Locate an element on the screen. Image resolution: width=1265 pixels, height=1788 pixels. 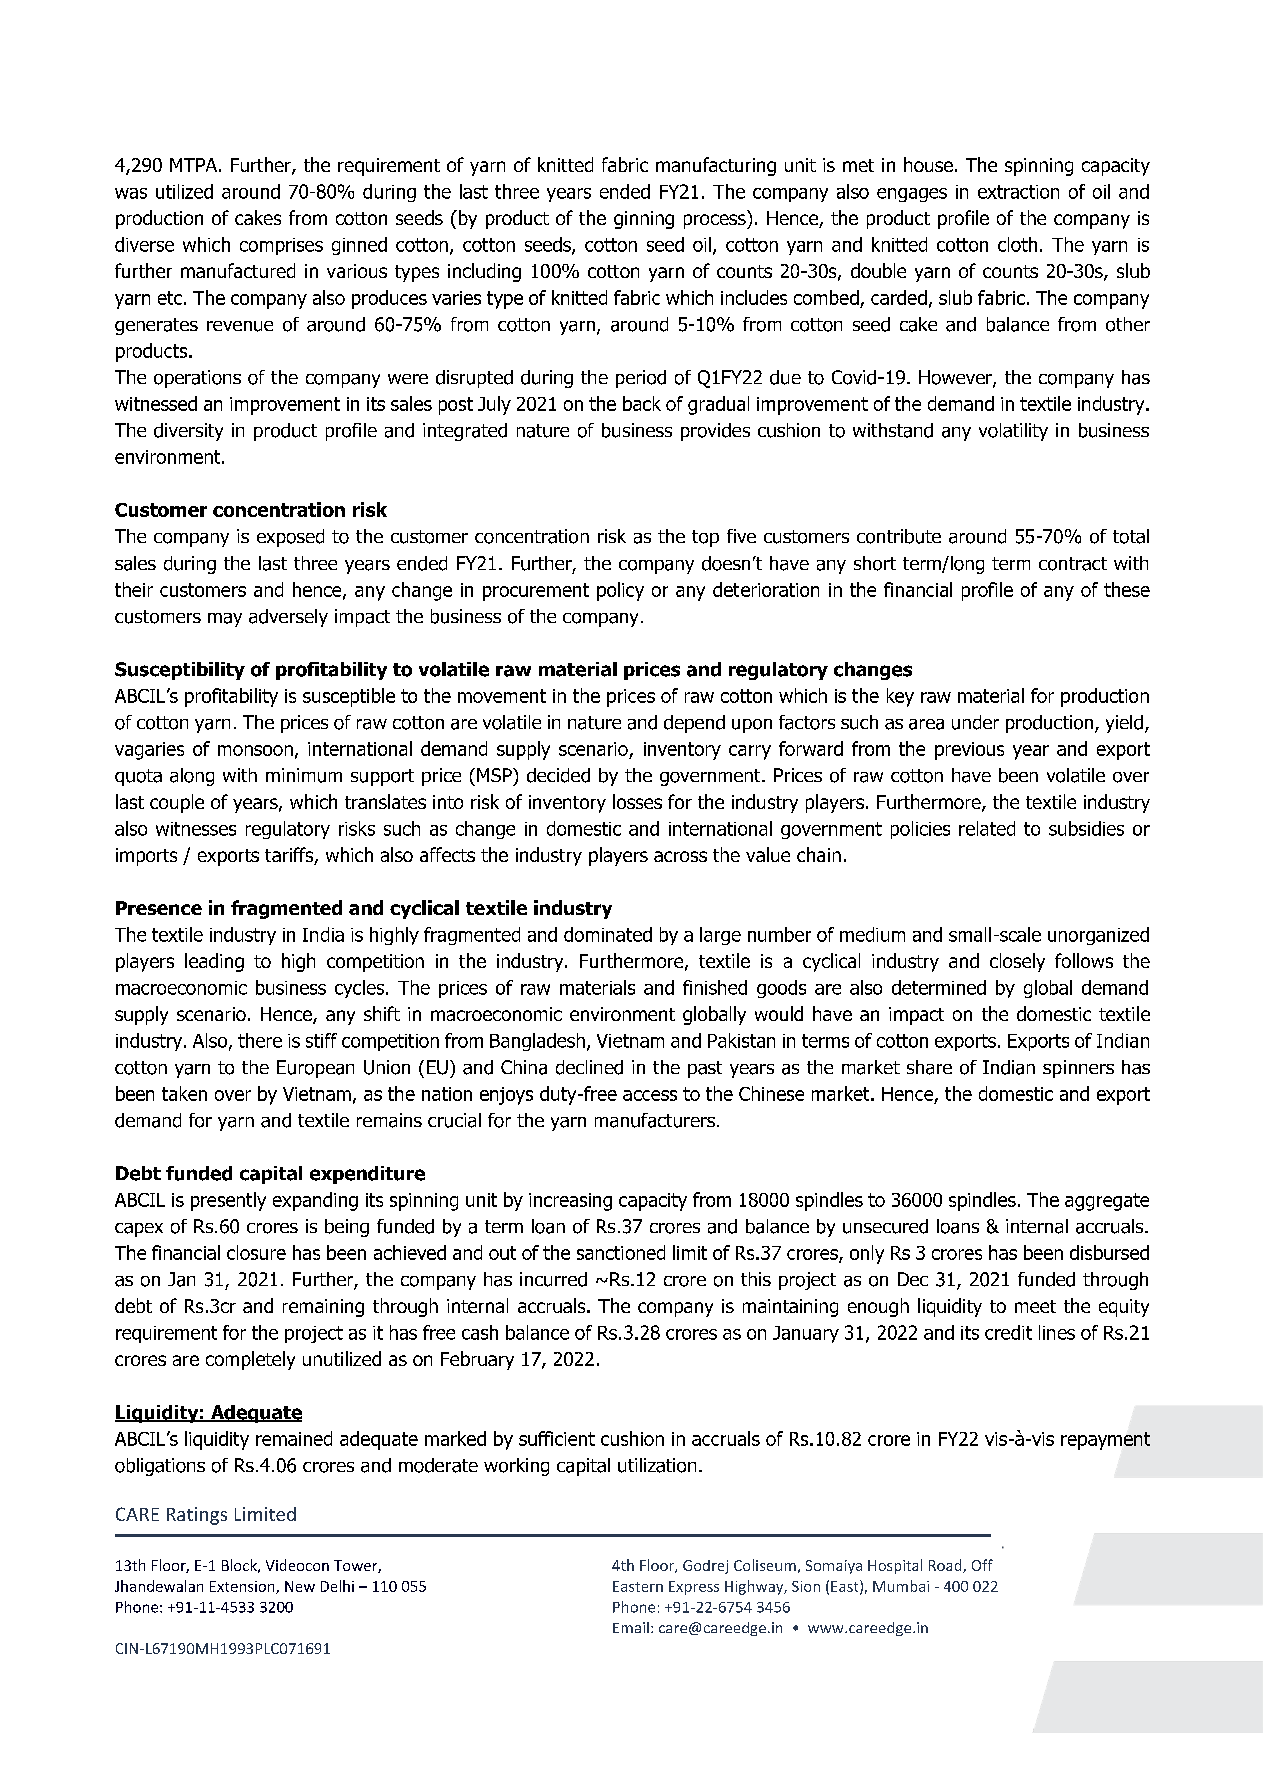
ginning is located at coordinates (644, 220).
